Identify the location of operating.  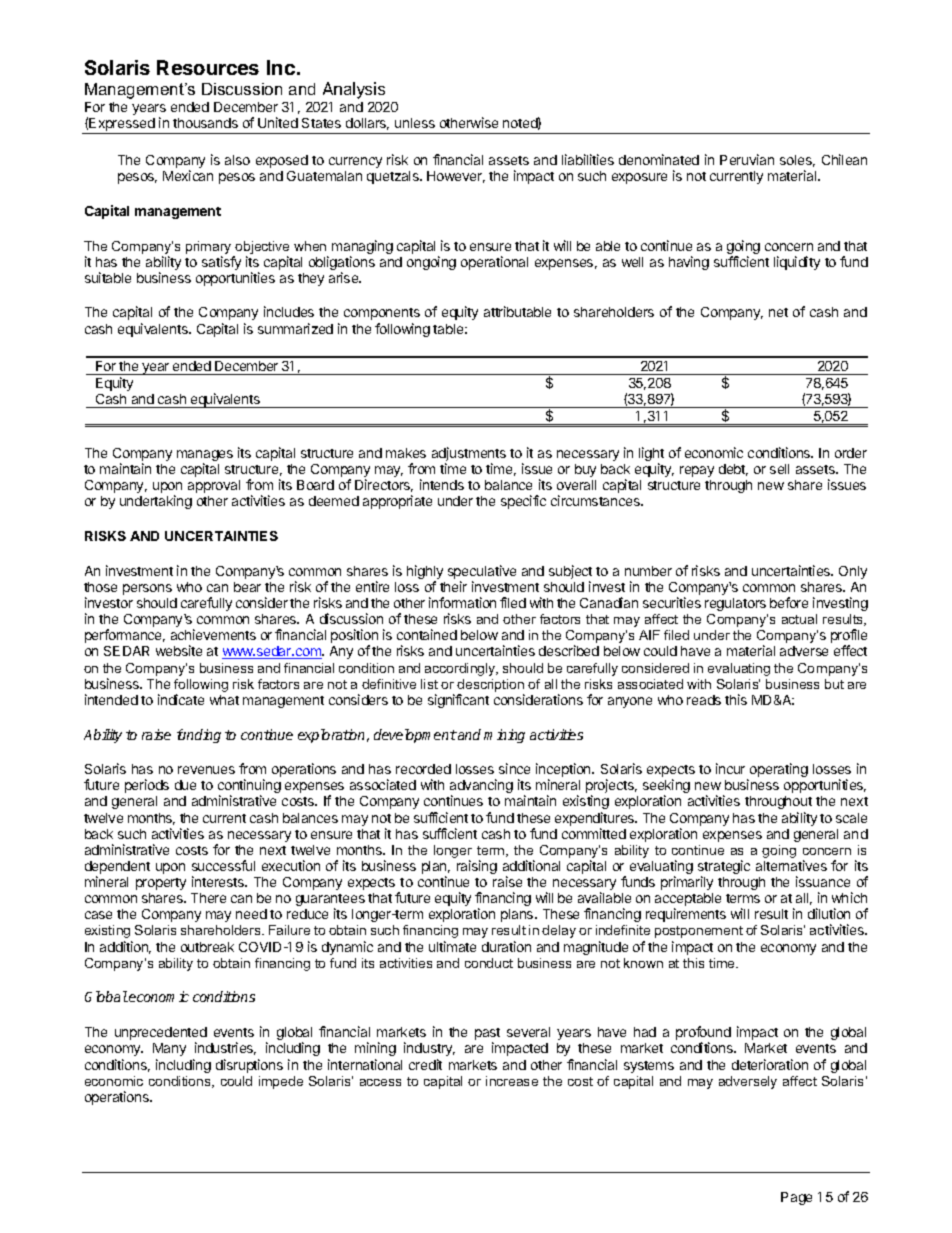
(779, 770).
